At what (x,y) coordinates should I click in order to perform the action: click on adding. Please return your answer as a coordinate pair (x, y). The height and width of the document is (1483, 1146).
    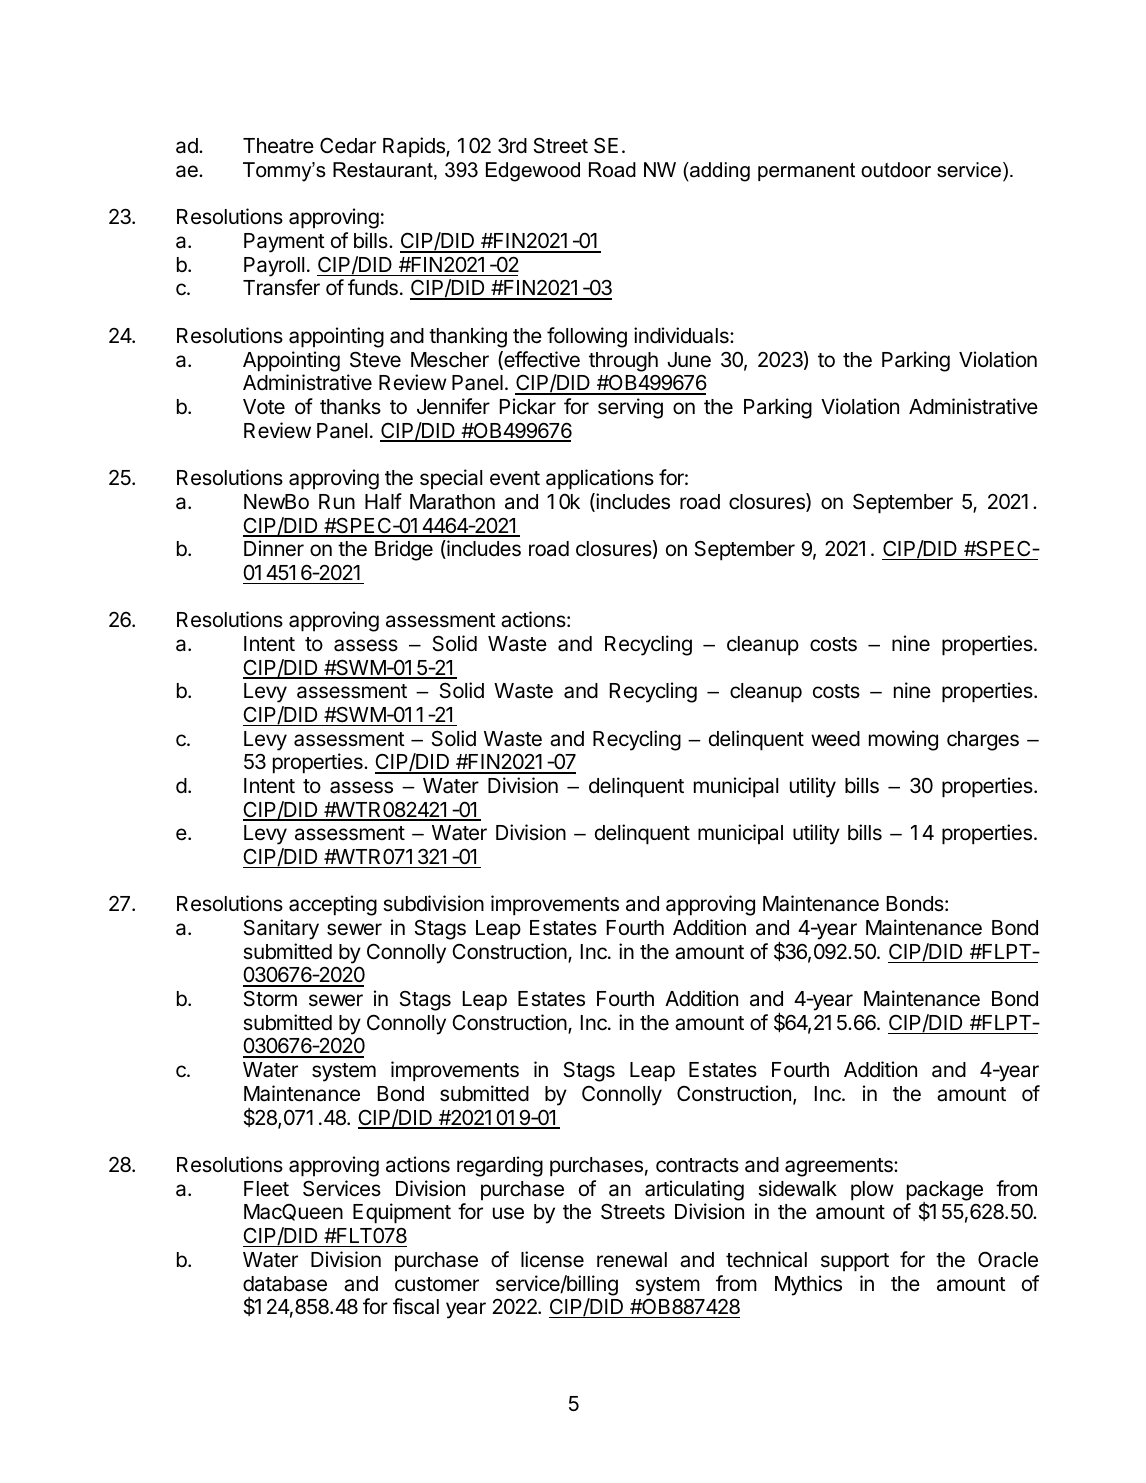
    Looking at the image, I should click on (719, 172).
